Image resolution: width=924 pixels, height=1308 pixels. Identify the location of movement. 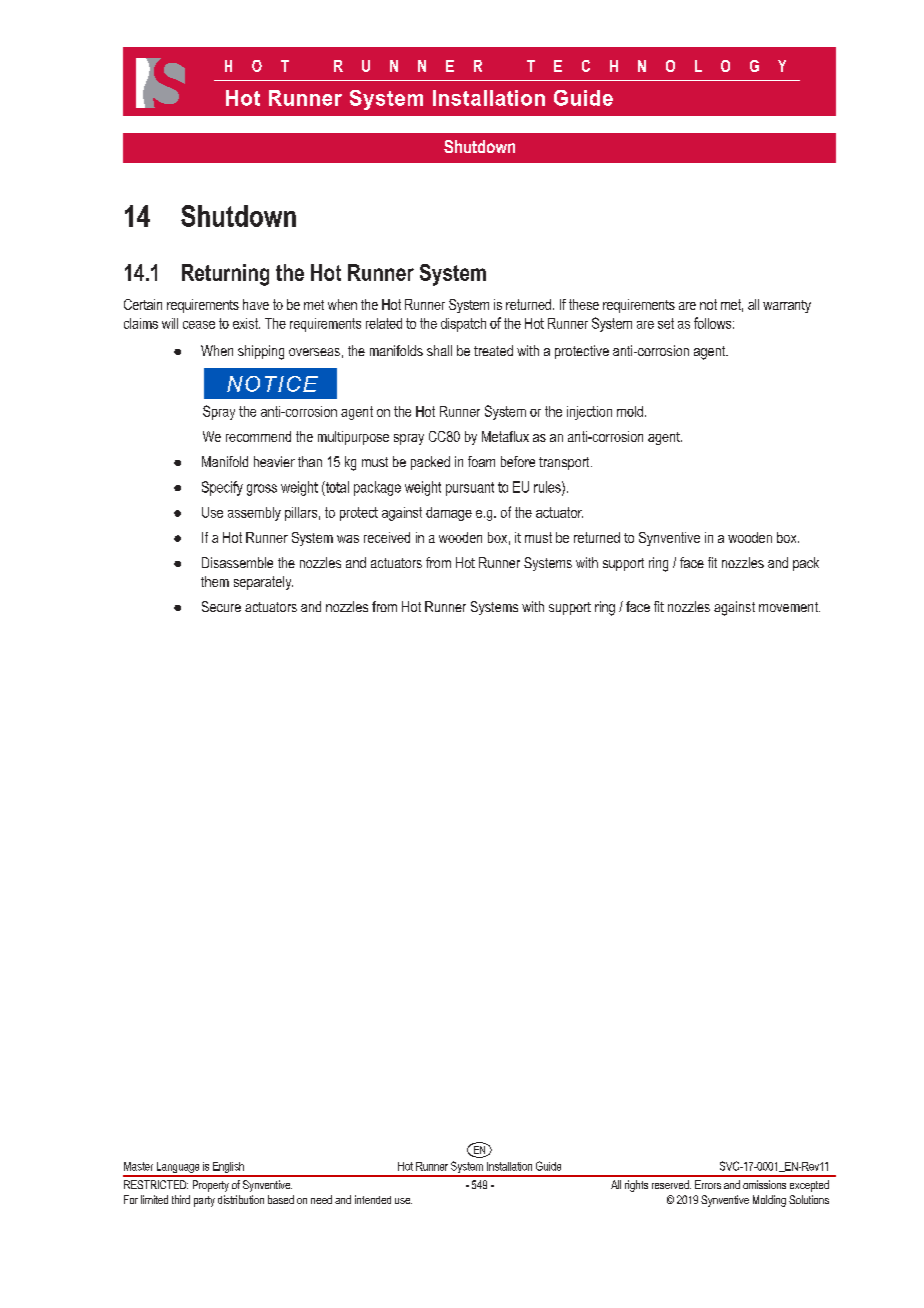
(789, 607).
